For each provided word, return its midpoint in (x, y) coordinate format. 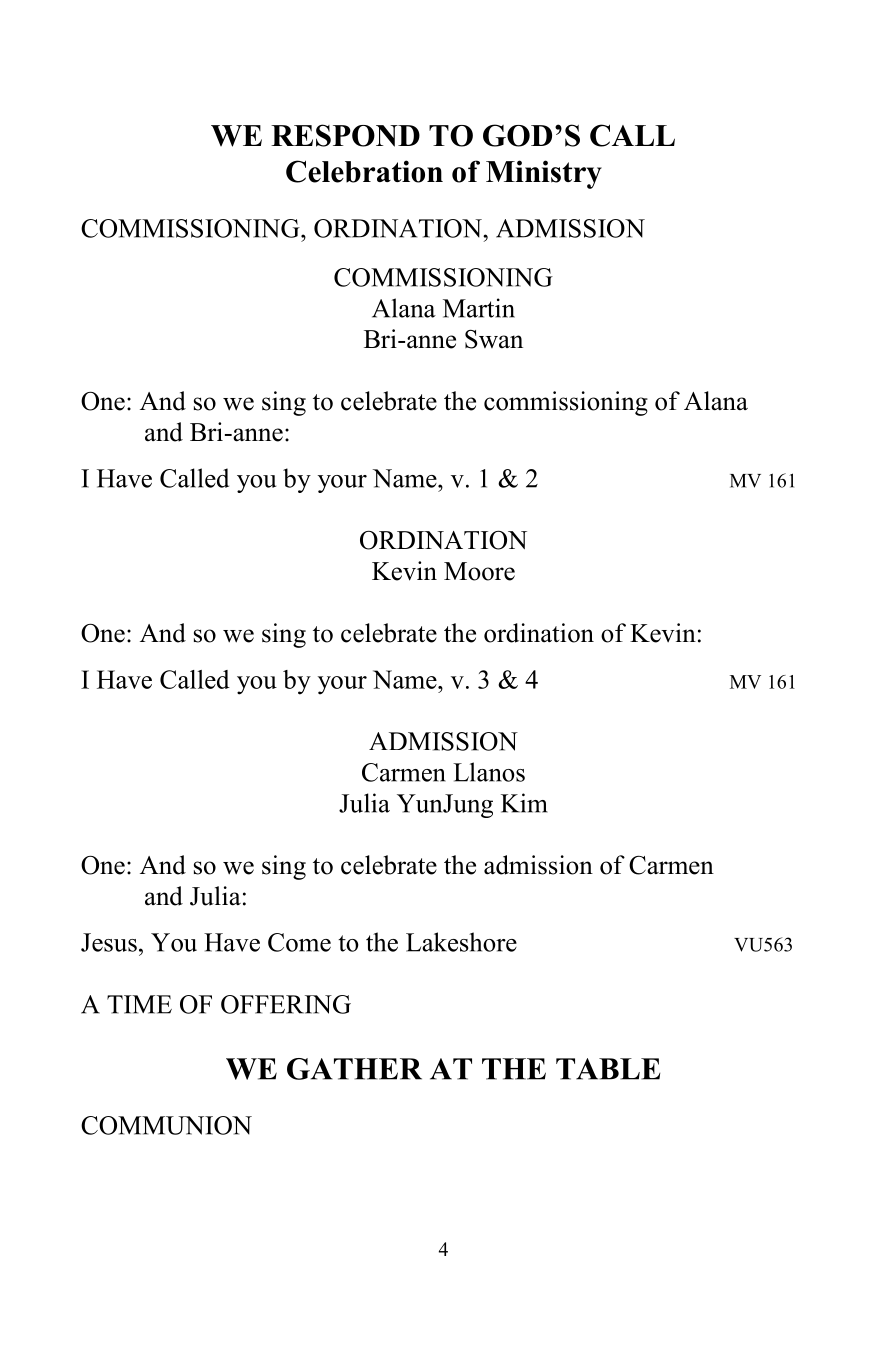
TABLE (608, 1069)
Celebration (364, 171)
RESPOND (345, 135)
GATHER (354, 1069)
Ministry (544, 174)
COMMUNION (166, 1125)
